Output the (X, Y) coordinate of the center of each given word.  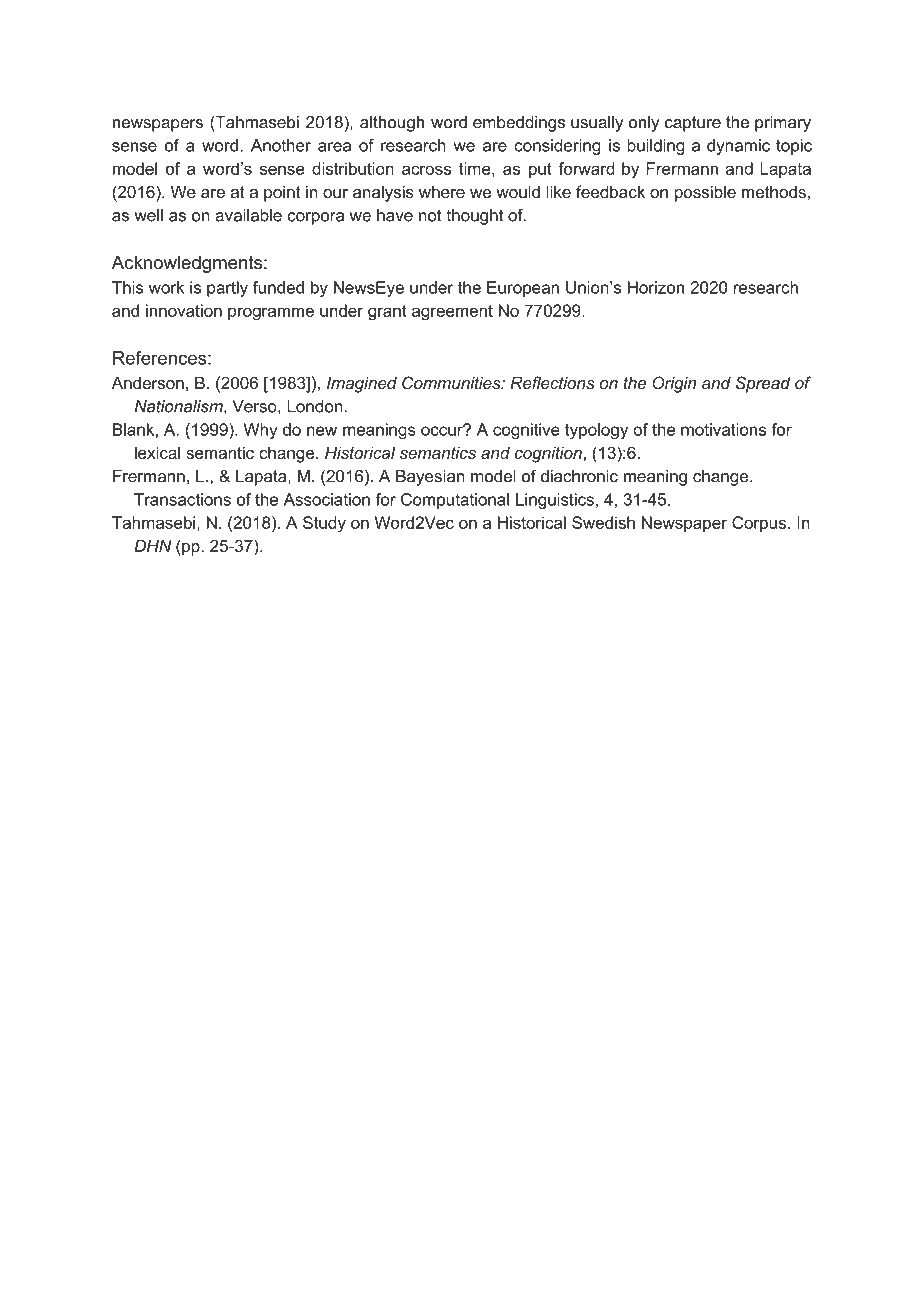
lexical (157, 452)
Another (281, 145)
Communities (452, 382)
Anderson (148, 382)
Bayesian (430, 478)
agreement (452, 313)
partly (227, 289)
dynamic (738, 147)
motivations (723, 429)
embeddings (519, 124)
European (523, 289)
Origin (674, 384)
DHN (153, 545)
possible (705, 193)
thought (474, 217)
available (248, 215)
